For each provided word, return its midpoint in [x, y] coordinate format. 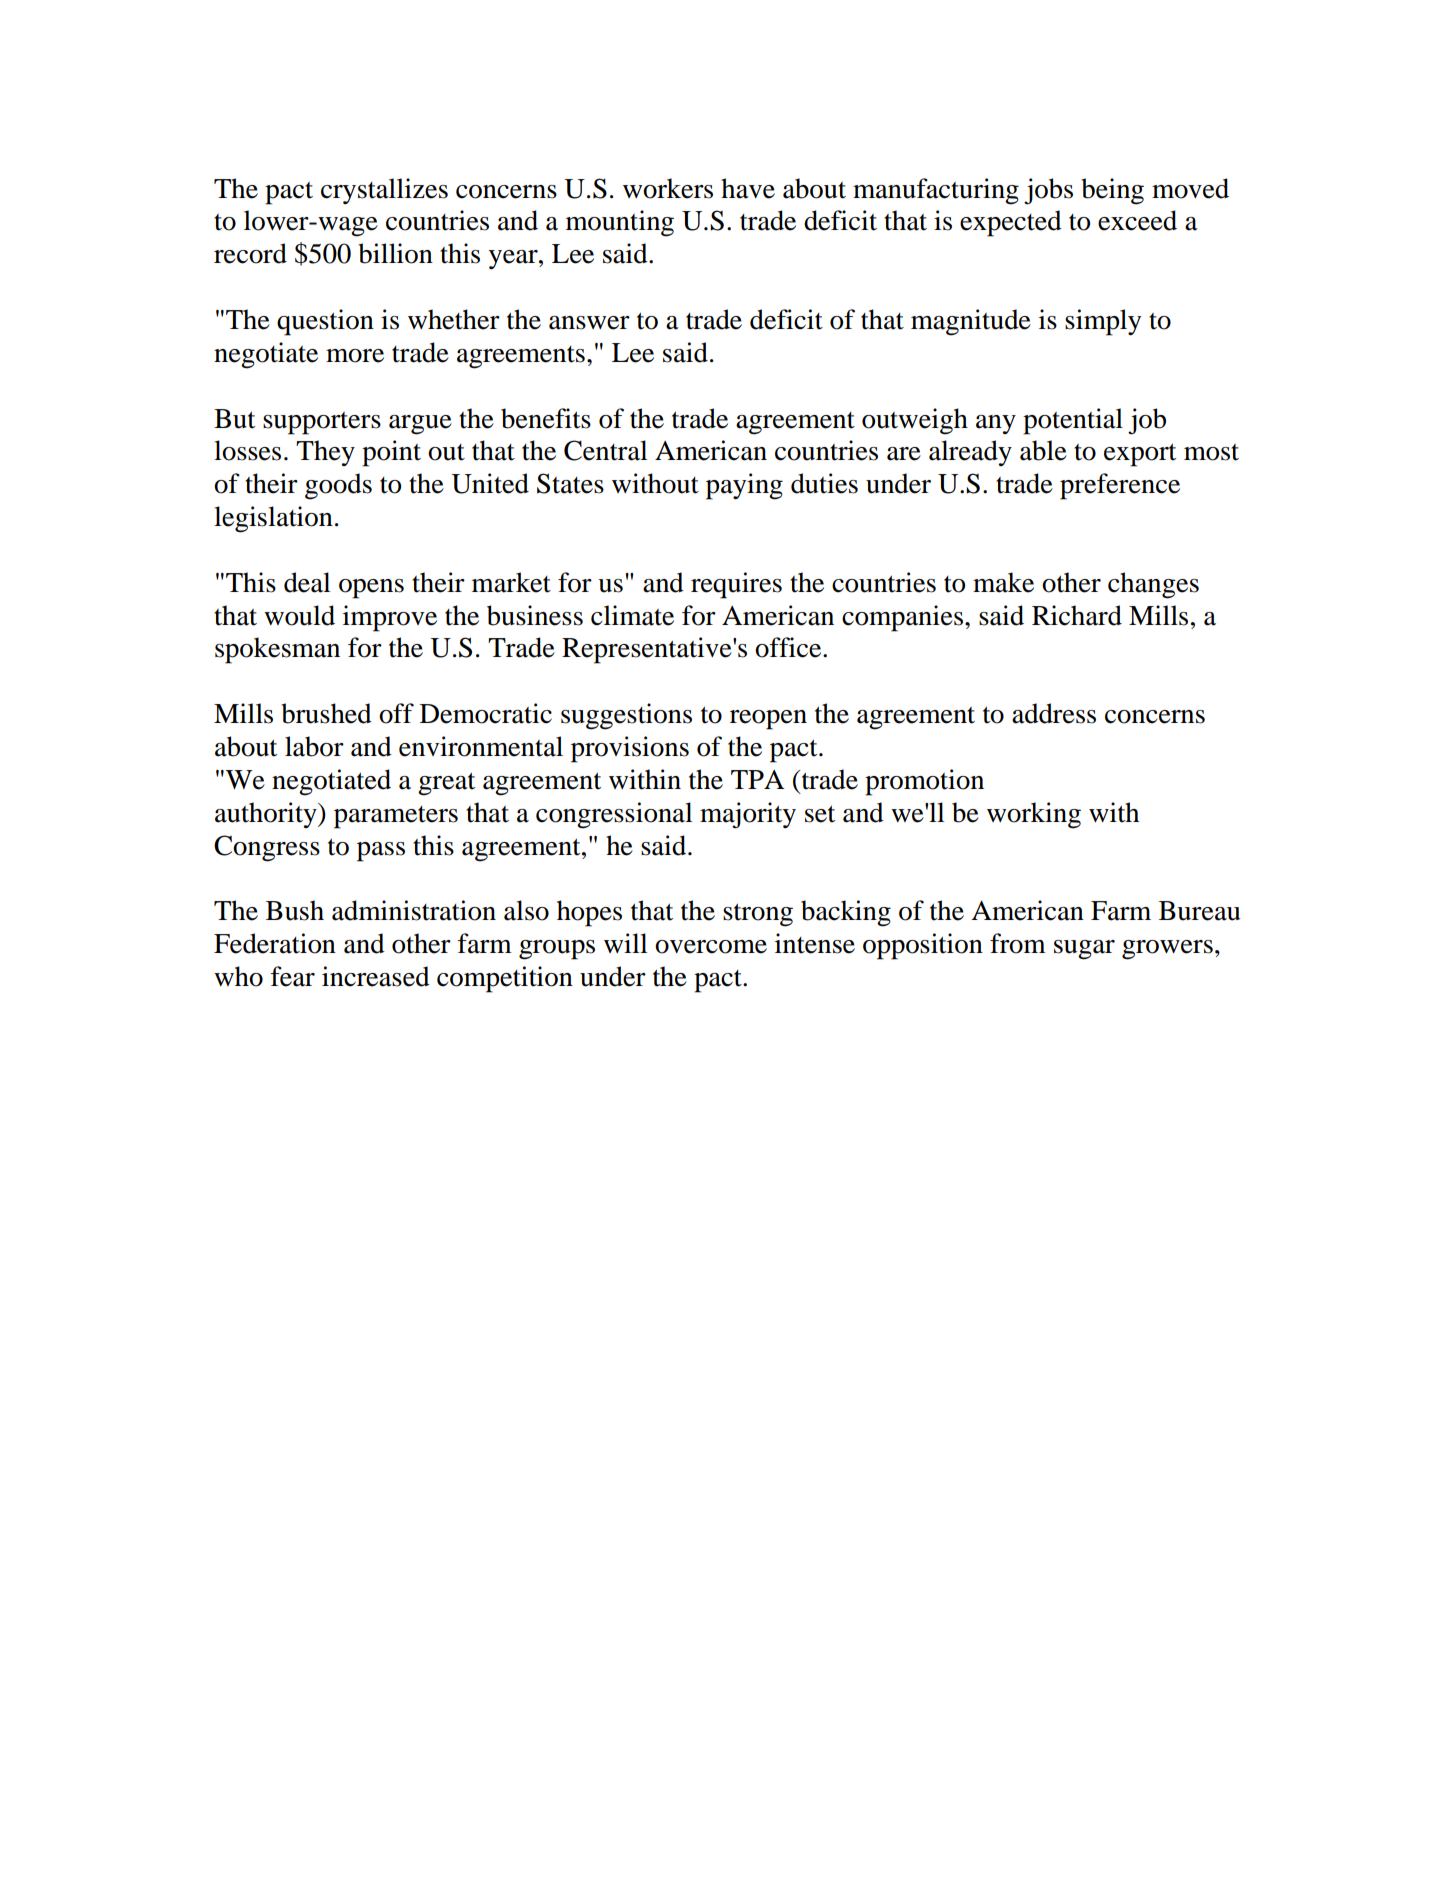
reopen [768, 720]
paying [744, 486]
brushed [326, 713]
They [325, 453]
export [1140, 455]
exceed [1137, 220]
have [748, 188]
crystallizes [384, 191]
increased [376, 976]
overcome [711, 947]
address [1054, 713]
